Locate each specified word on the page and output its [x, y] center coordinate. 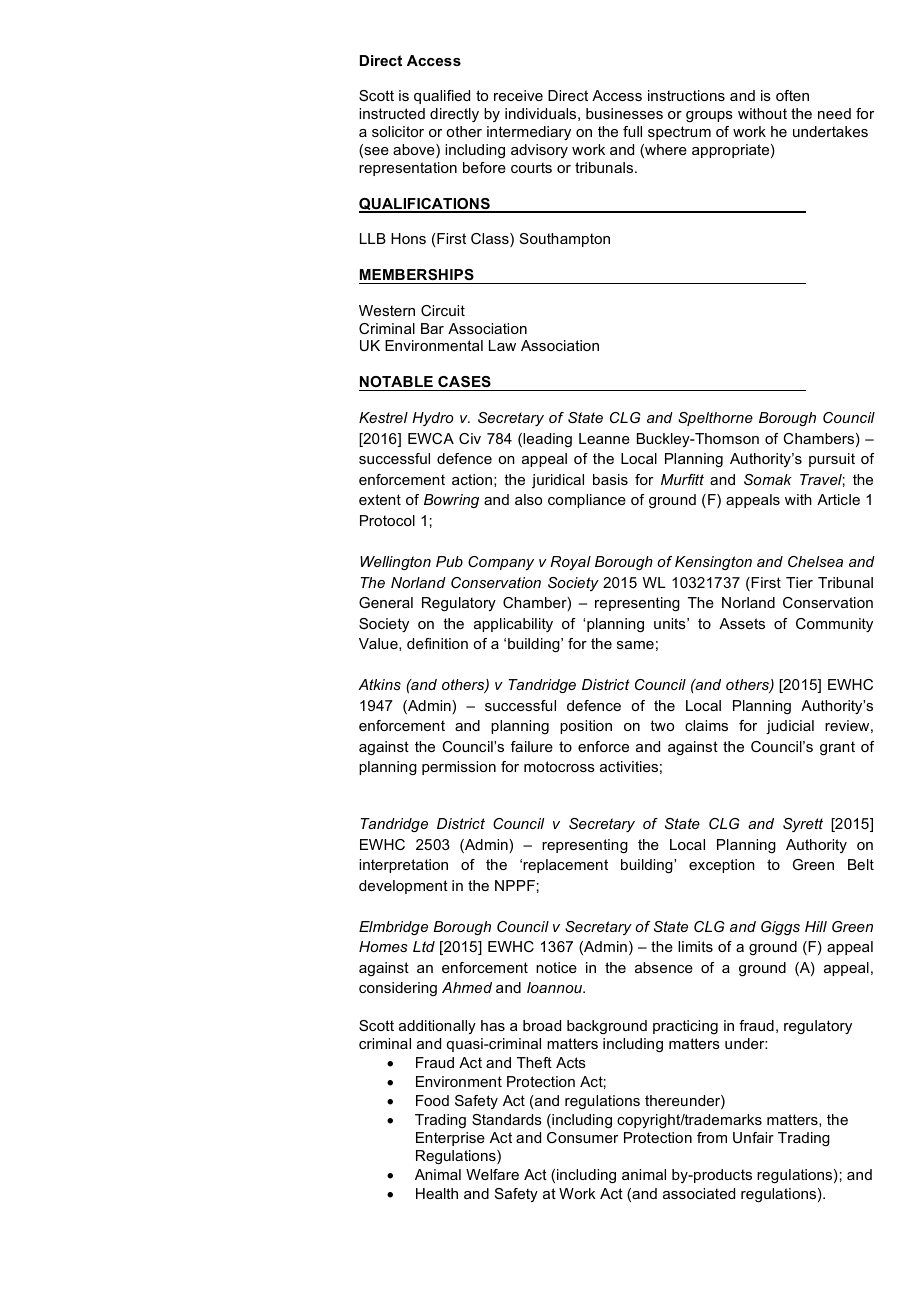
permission [459, 768]
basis [610, 479]
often [792, 95]
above [415, 151]
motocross [559, 766]
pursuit [832, 460]
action [472, 479]
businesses [624, 113]
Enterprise [450, 1139]
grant [837, 748]
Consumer [582, 1137]
